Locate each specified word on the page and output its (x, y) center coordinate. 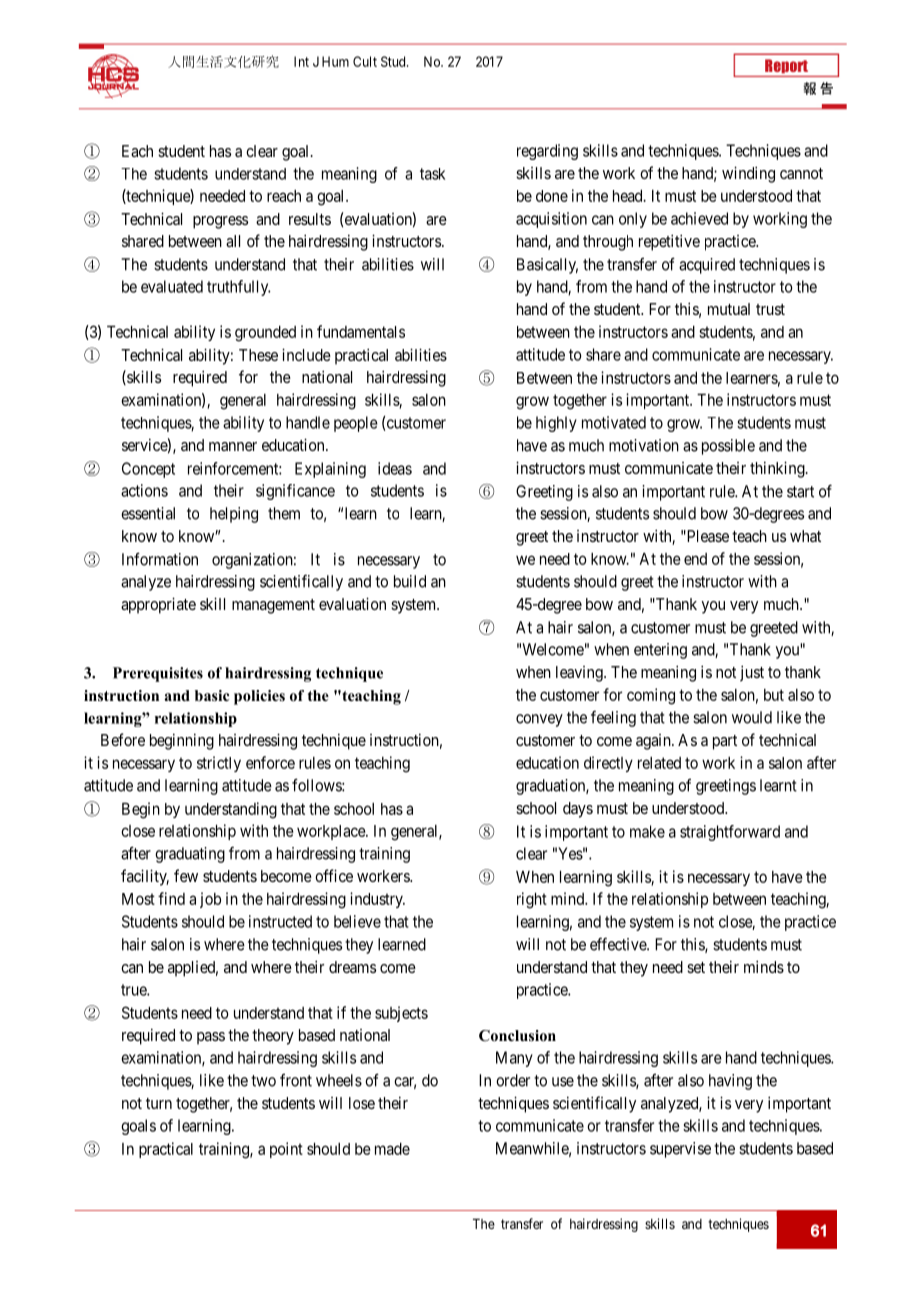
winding (748, 174)
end (695, 559)
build (410, 581)
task (432, 174)
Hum (335, 61)
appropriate (158, 605)
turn (159, 1103)
